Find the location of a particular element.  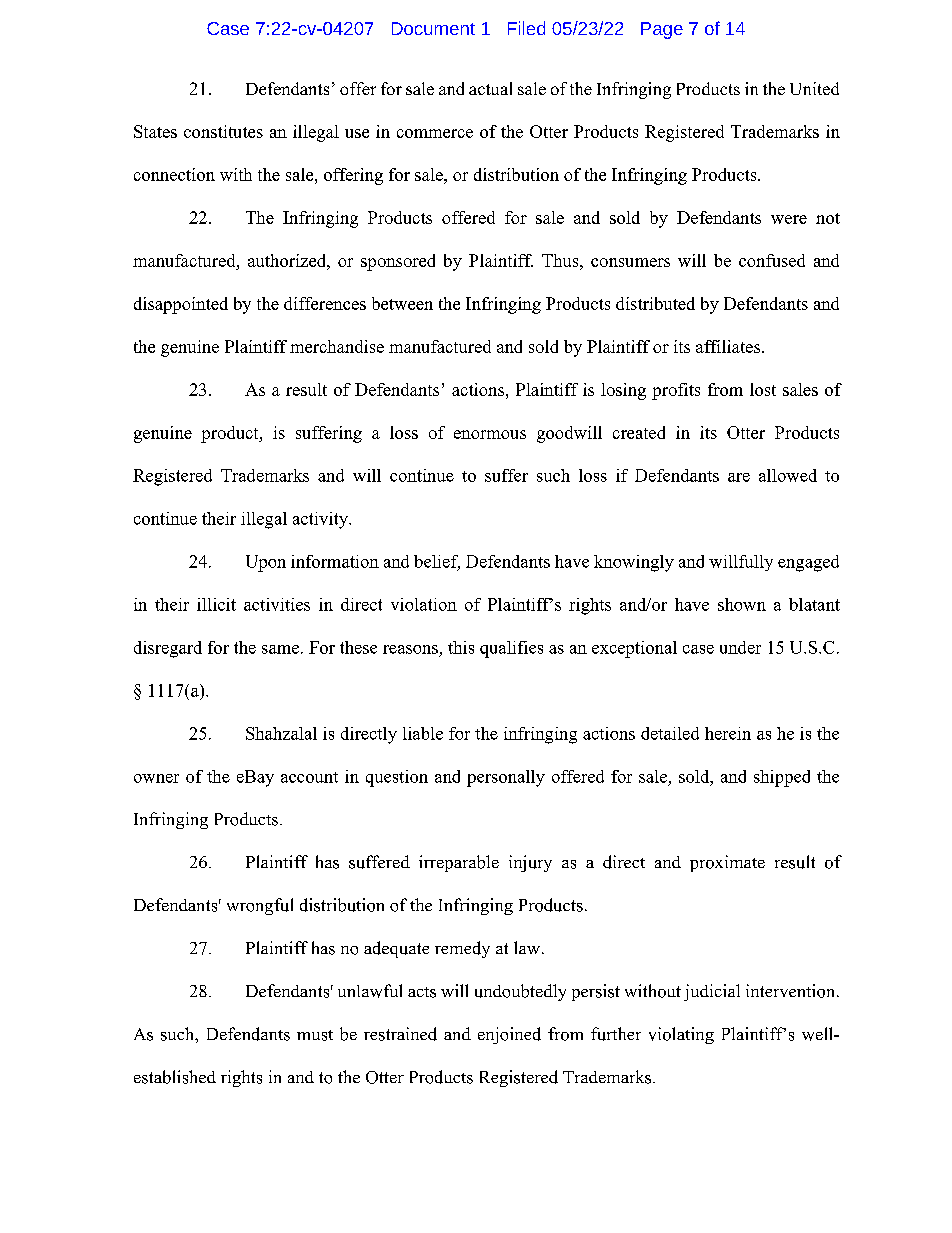

belief is located at coordinates (437, 562).
